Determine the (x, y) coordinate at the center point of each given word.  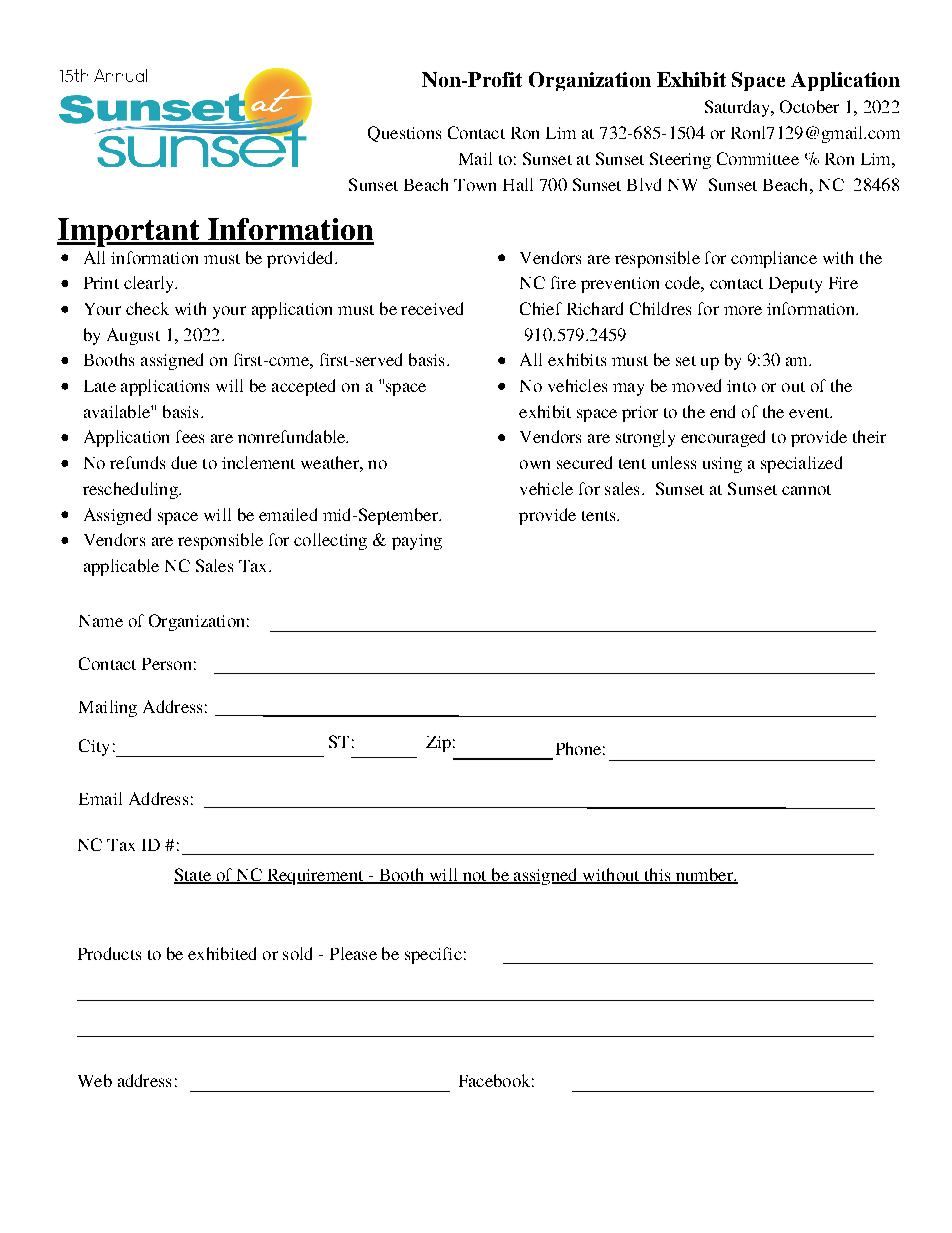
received (432, 308)
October (809, 106)
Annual (120, 75)
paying (417, 542)
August (133, 336)
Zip (438, 744)
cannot (806, 490)
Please (353, 953)
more (743, 310)
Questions (404, 134)
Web (95, 1080)
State (193, 876)
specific (433, 955)
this (657, 876)
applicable (121, 567)
